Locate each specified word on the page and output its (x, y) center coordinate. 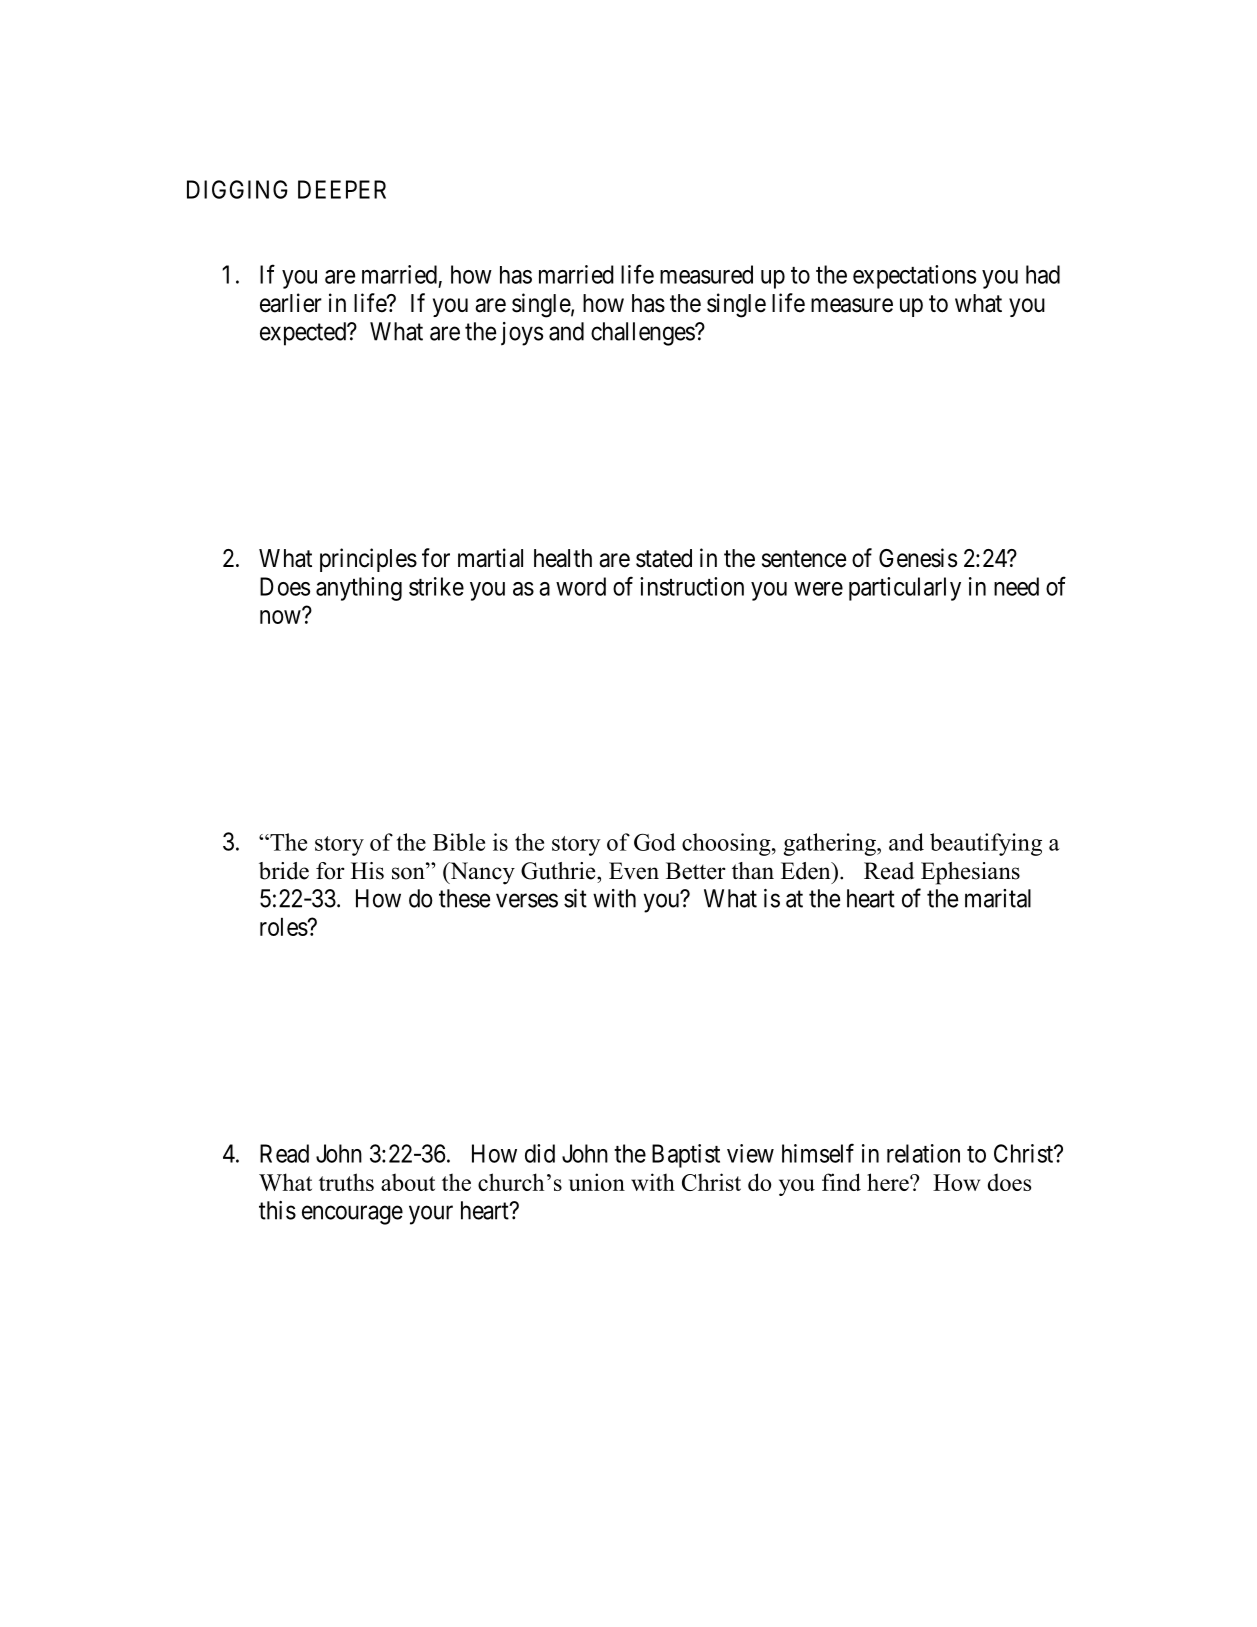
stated (664, 558)
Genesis (918, 558)
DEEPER (342, 189)
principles (368, 560)
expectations (914, 277)
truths (346, 1182)
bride (284, 871)
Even (634, 871)
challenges (643, 334)
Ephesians (970, 873)
